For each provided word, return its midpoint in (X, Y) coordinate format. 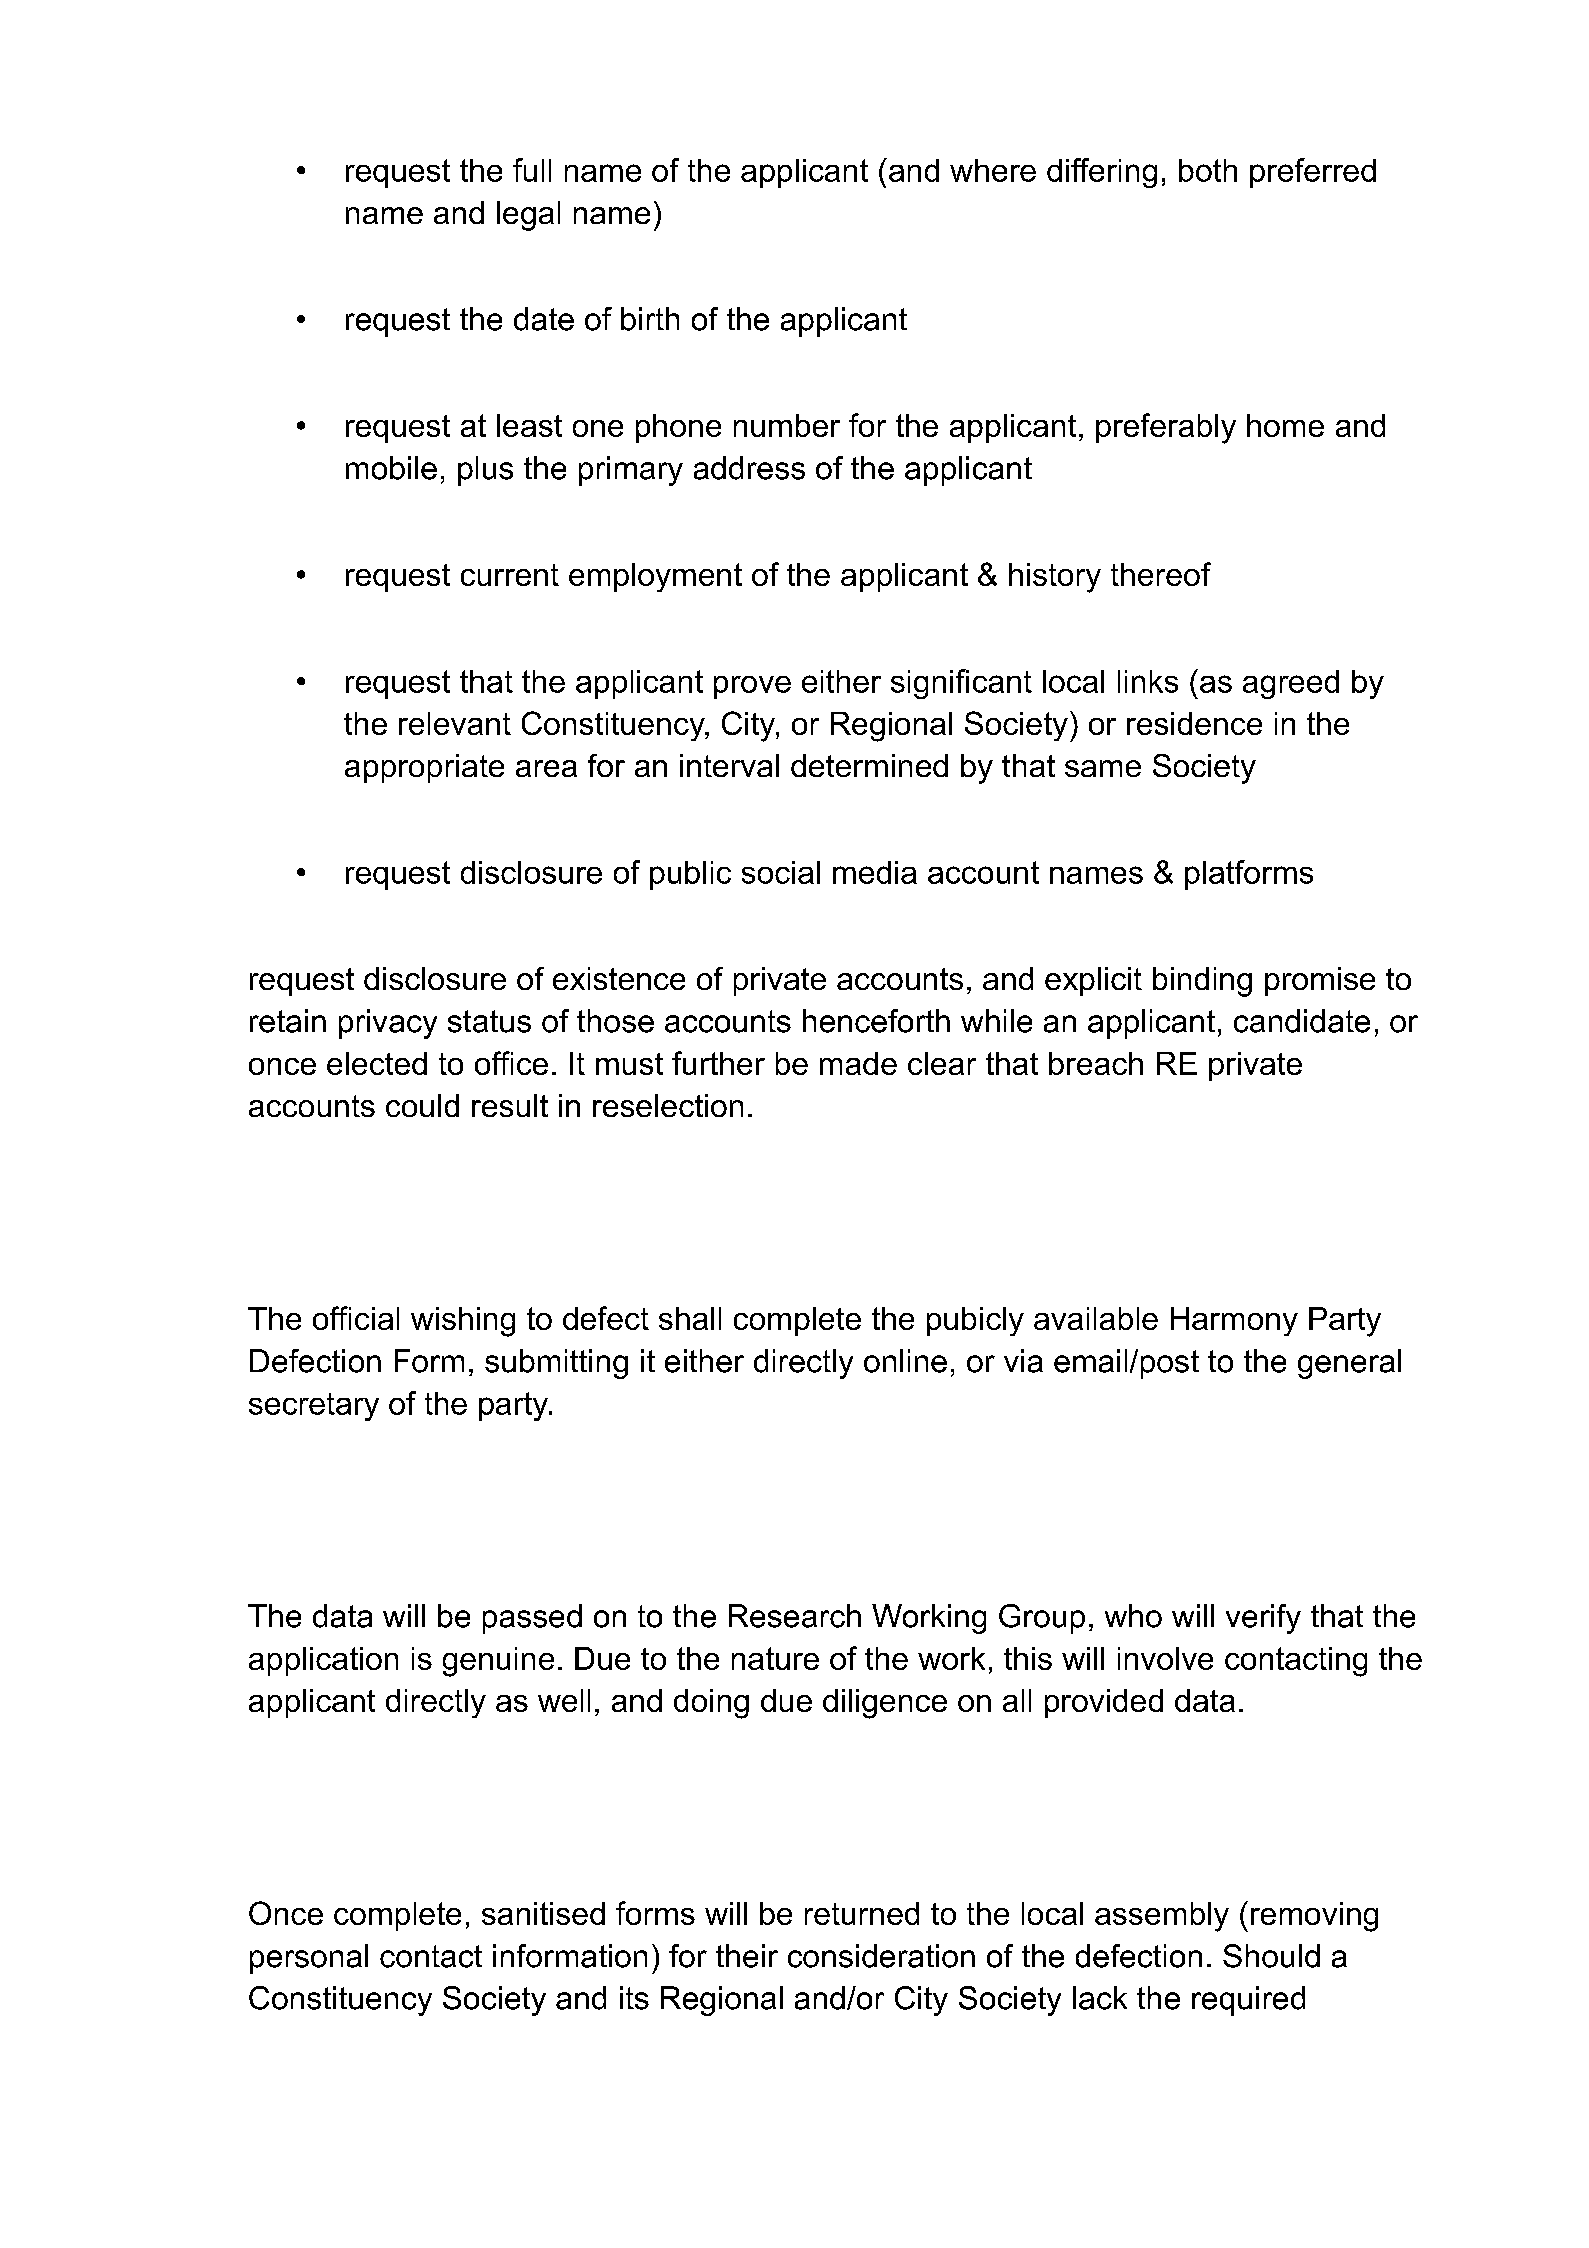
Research (795, 1616)
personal (309, 1959)
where (993, 170)
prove (752, 687)
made (858, 1063)
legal (528, 216)
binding (1202, 982)
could (422, 1105)
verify (1263, 1619)
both (1208, 170)
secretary (314, 1407)
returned (862, 1913)
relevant (455, 723)
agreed (1291, 684)
